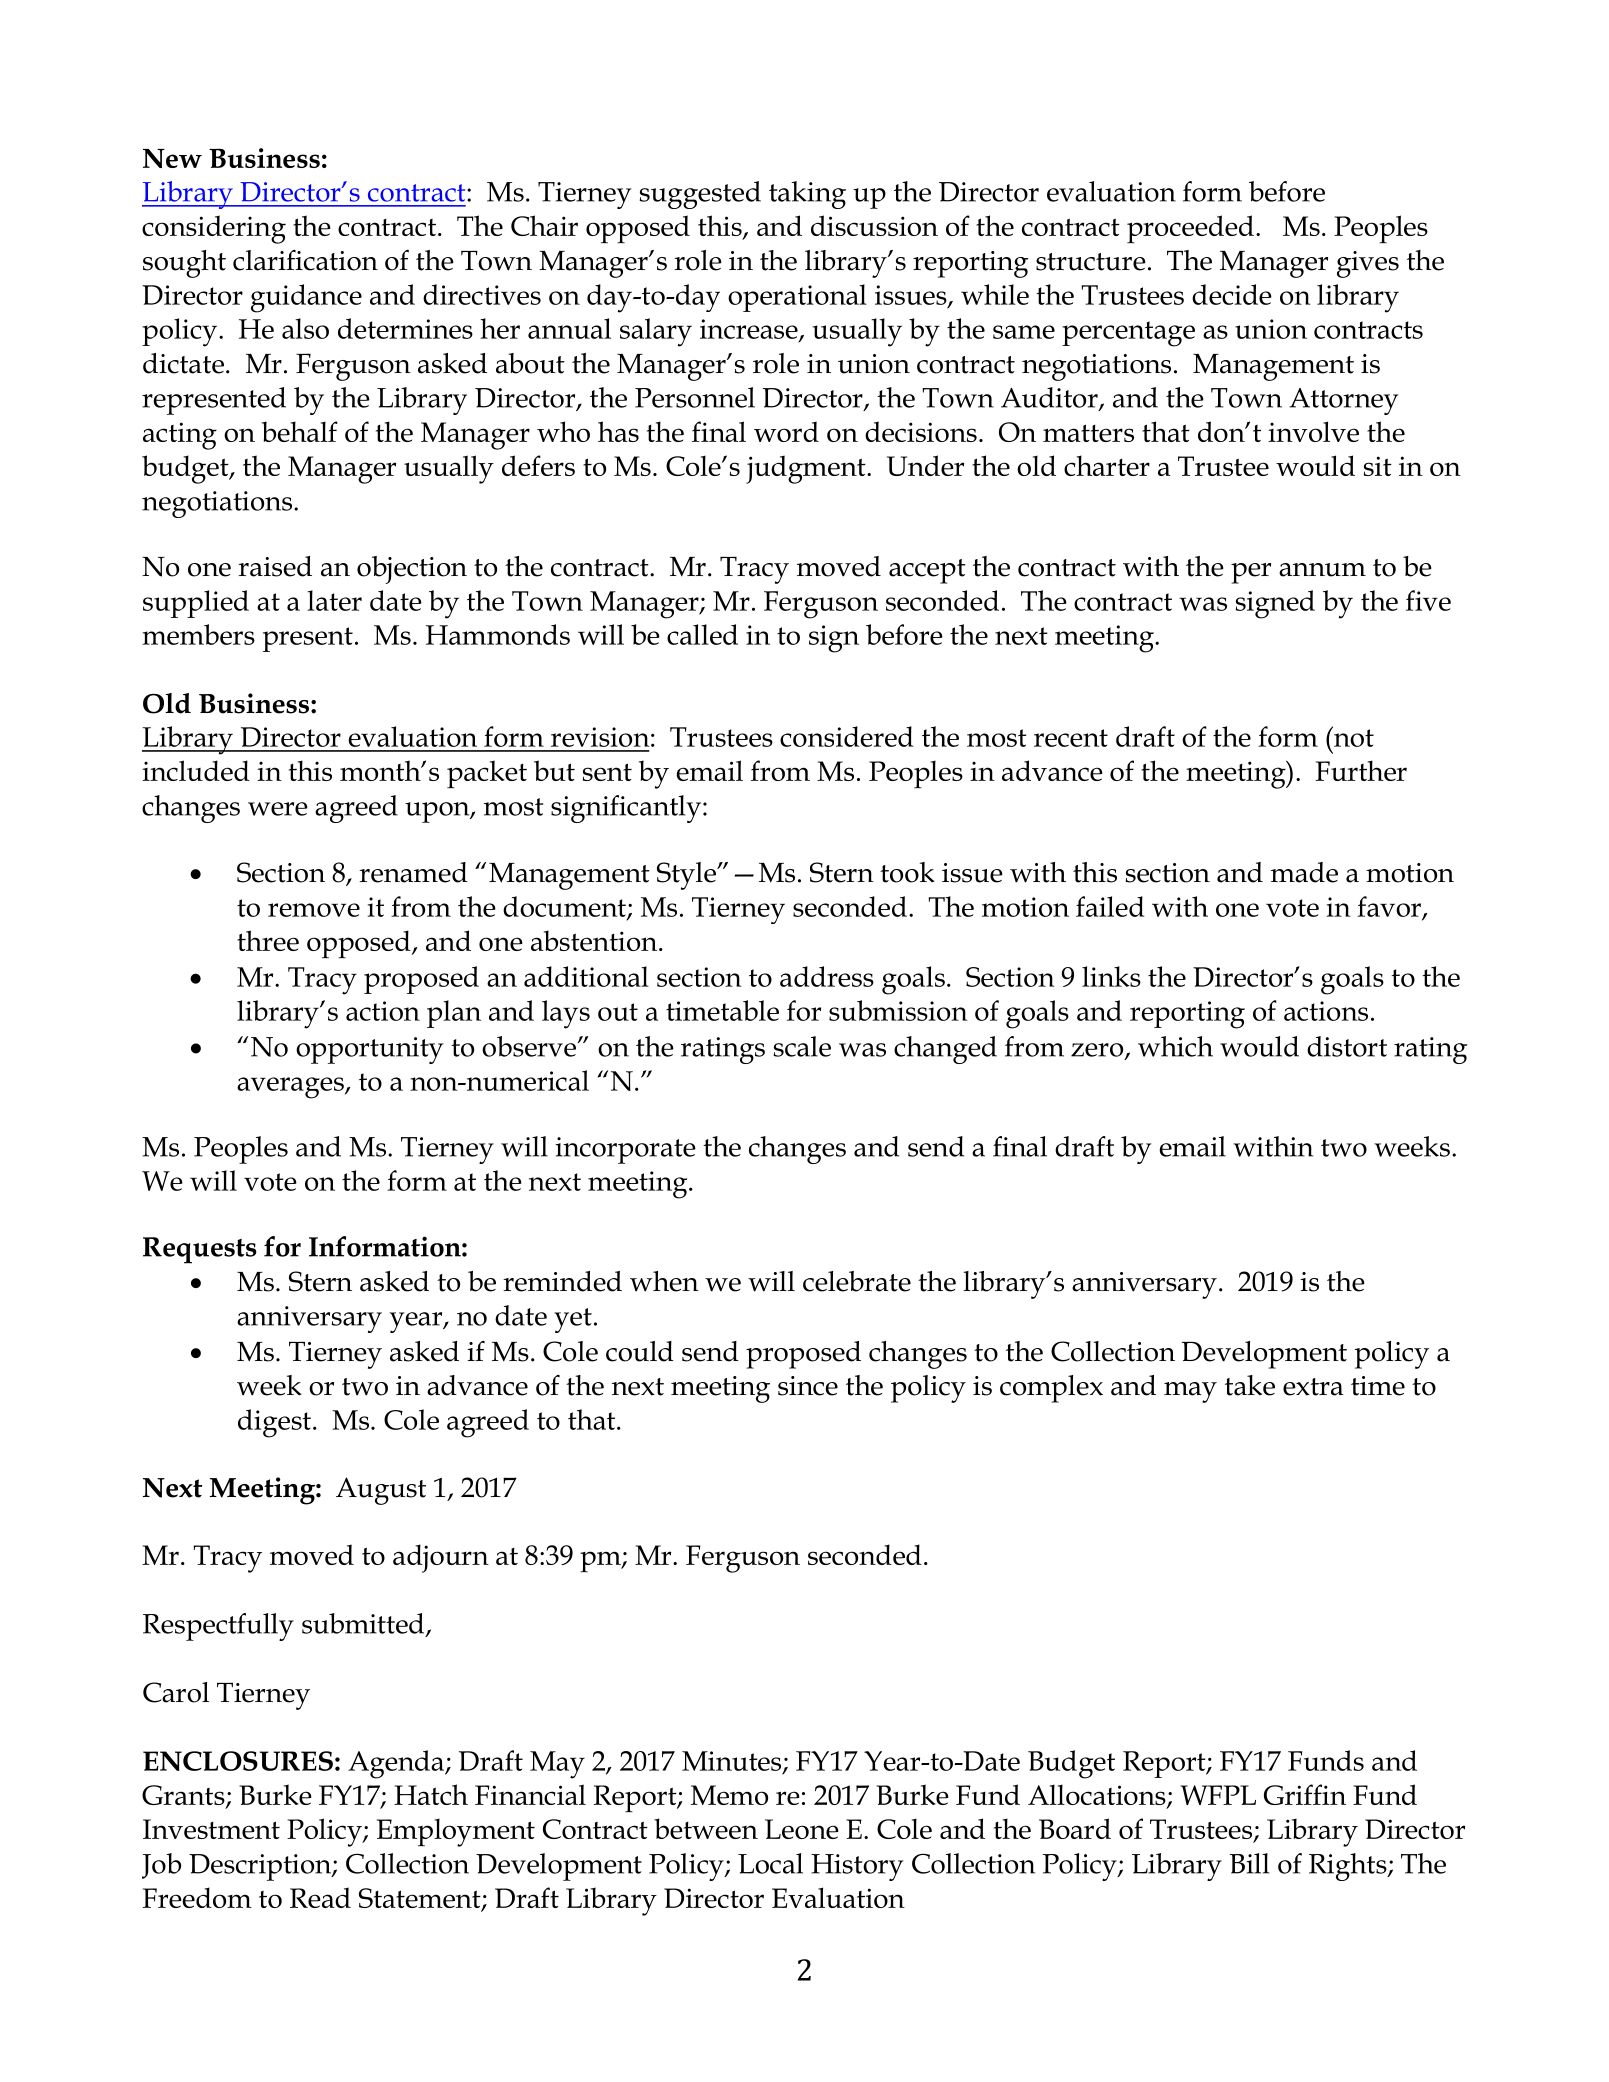  What do you see at coordinates (320, 1897) in the page?
I see `Read` at bounding box center [320, 1897].
